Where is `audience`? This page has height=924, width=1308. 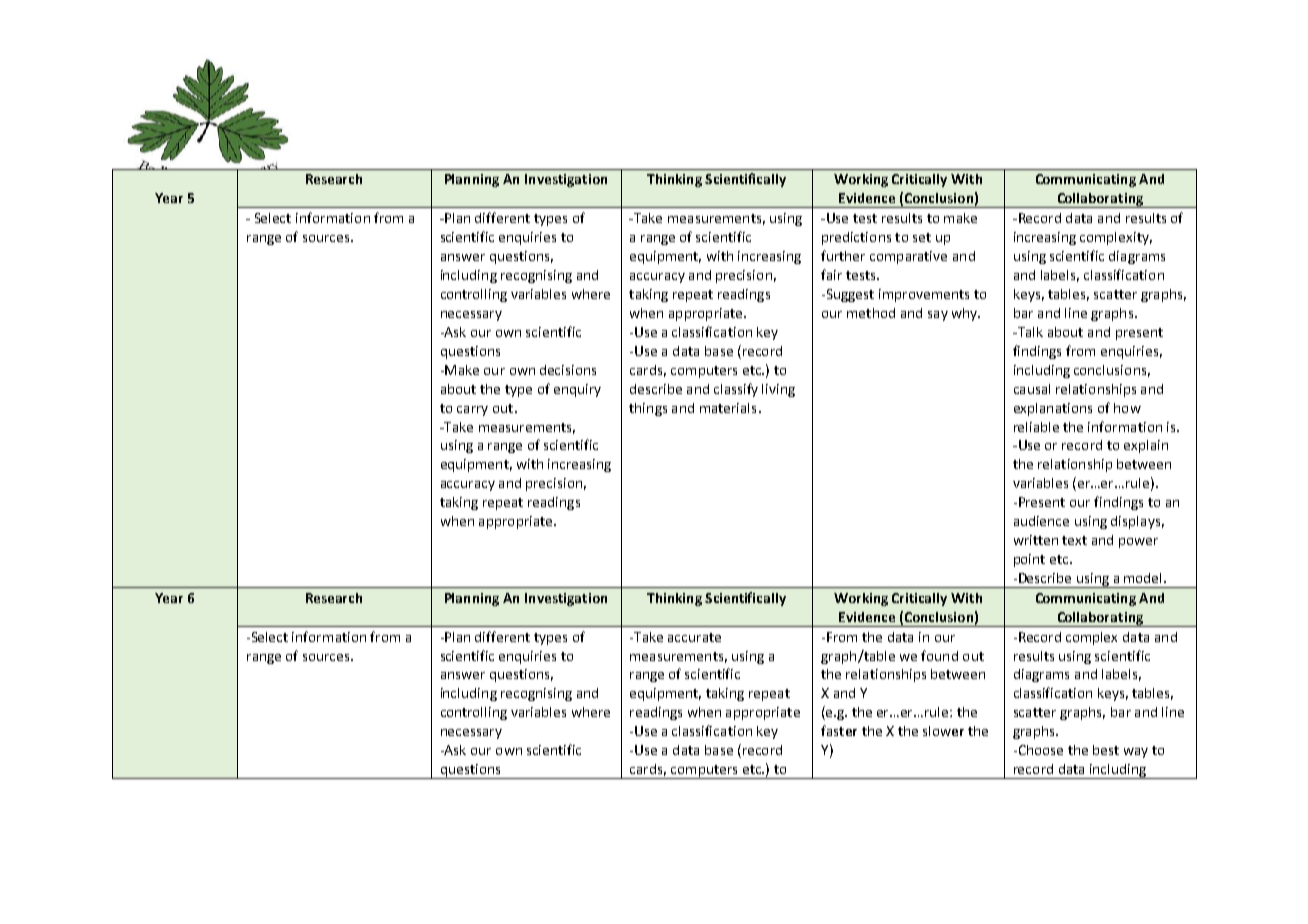
audience is located at coordinates (1041, 521).
